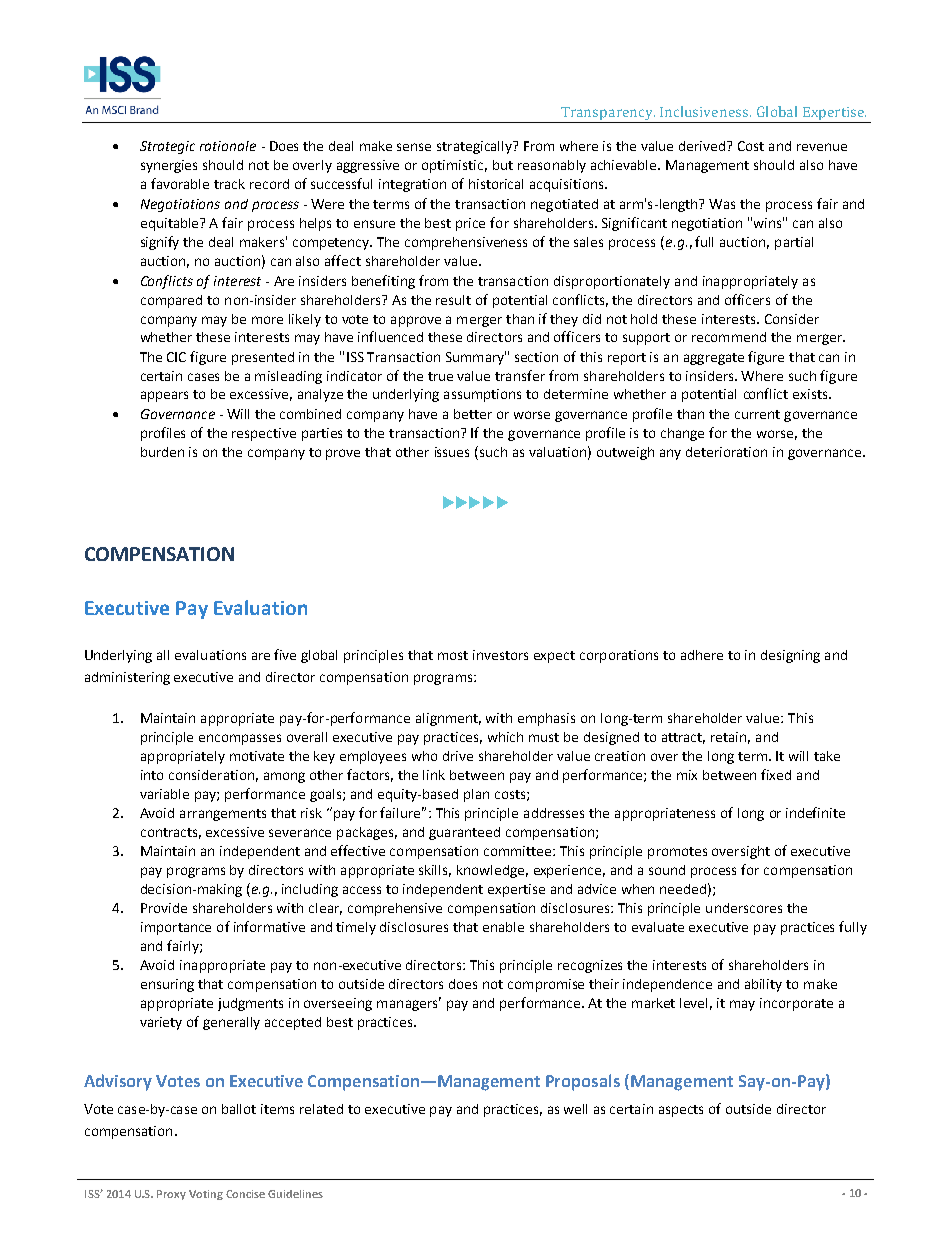  I want to click on adhere, so click(702, 655).
